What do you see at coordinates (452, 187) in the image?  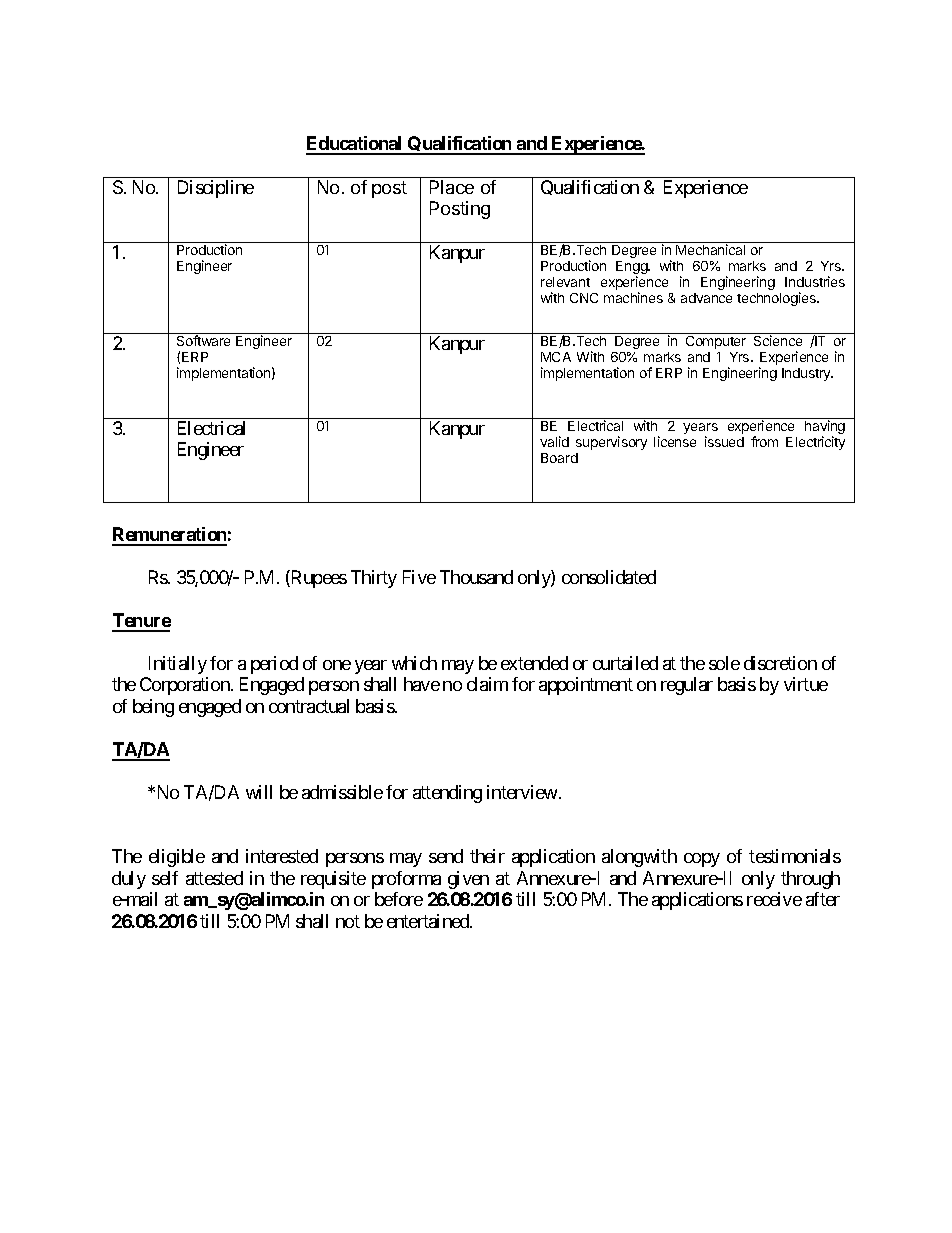 I see `Place` at bounding box center [452, 187].
